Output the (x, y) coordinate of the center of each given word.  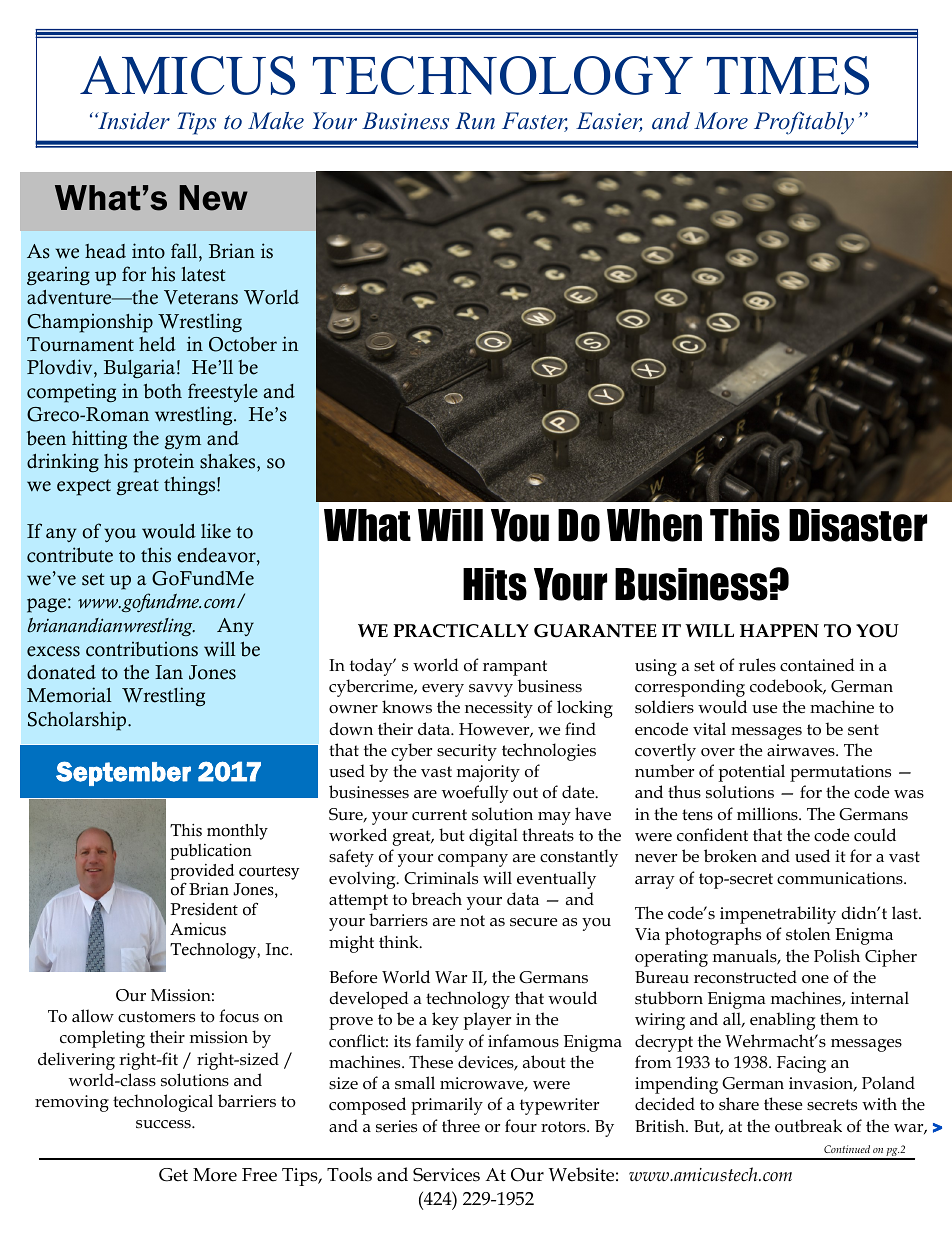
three (461, 1125)
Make (276, 121)
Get (173, 1175)
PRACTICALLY (461, 631)
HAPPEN (779, 631)
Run (475, 121)
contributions (142, 649)
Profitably (804, 123)
